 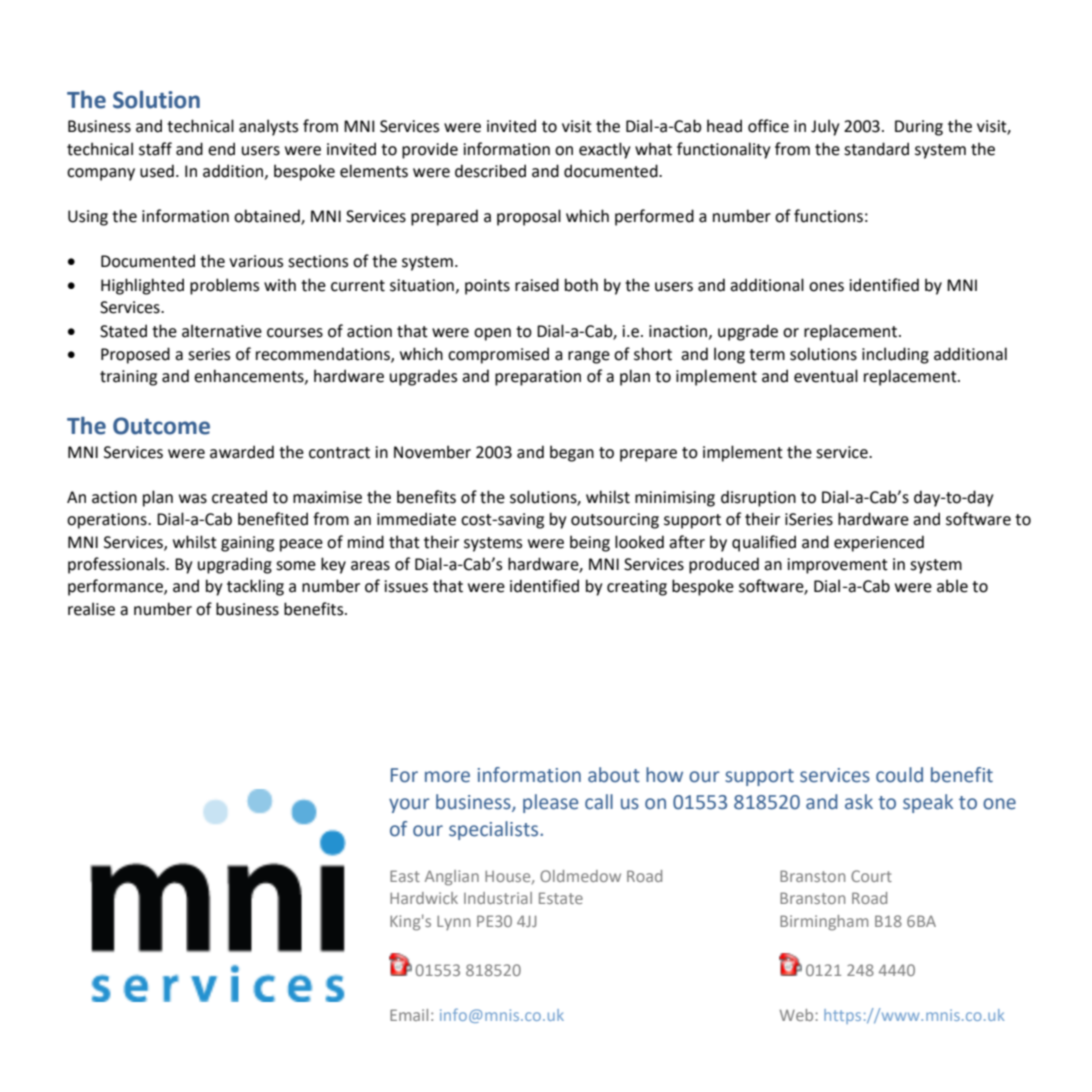 What do you see at coordinates (498, 355) in the screenshot?
I see `compromised` at bounding box center [498, 355].
